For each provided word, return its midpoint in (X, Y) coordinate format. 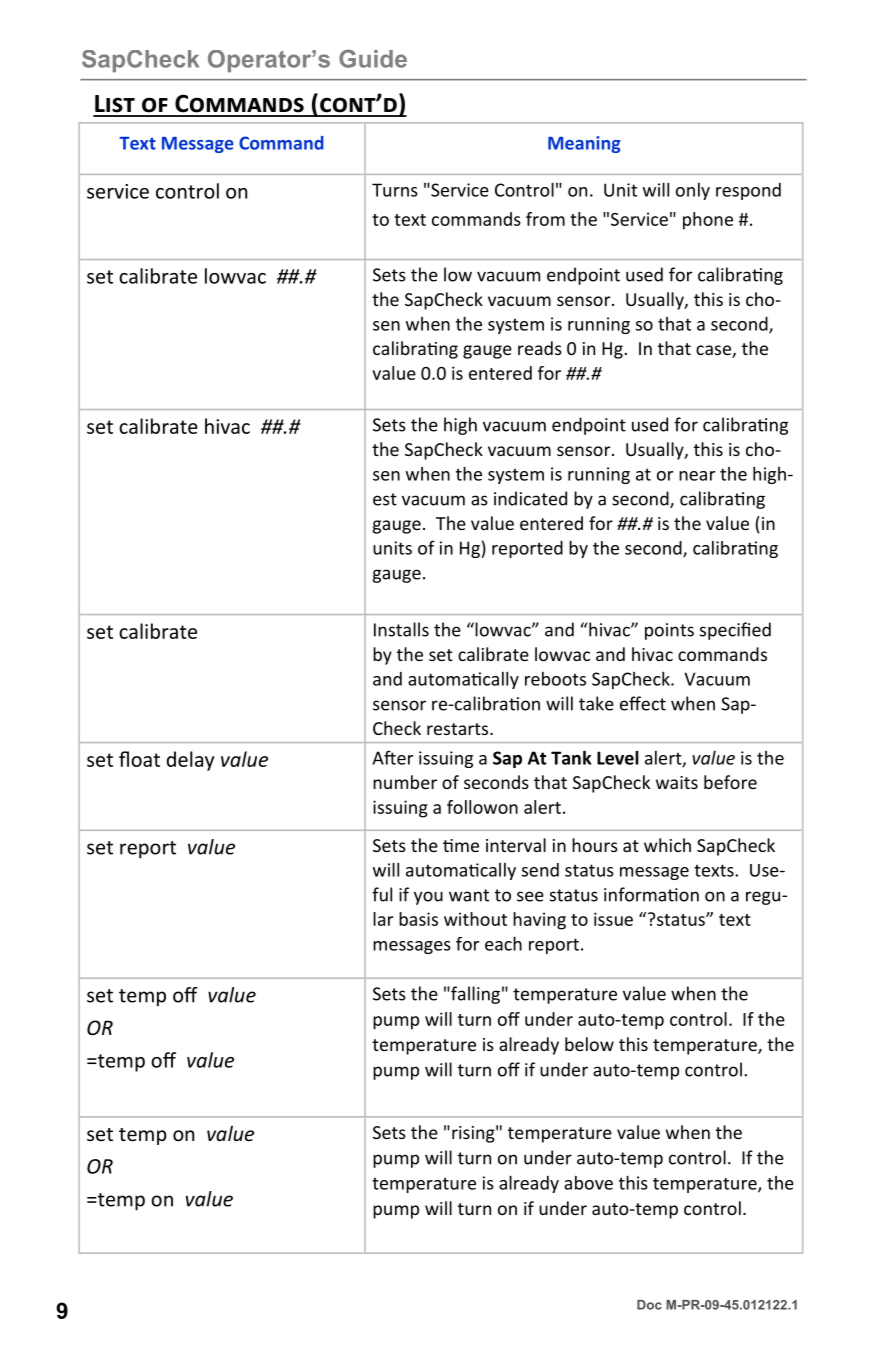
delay (190, 761)
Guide (373, 58)
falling (474, 995)
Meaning (584, 144)
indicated (530, 498)
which (667, 845)
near (697, 476)
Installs (401, 629)
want (469, 895)
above (588, 1183)
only (693, 191)
